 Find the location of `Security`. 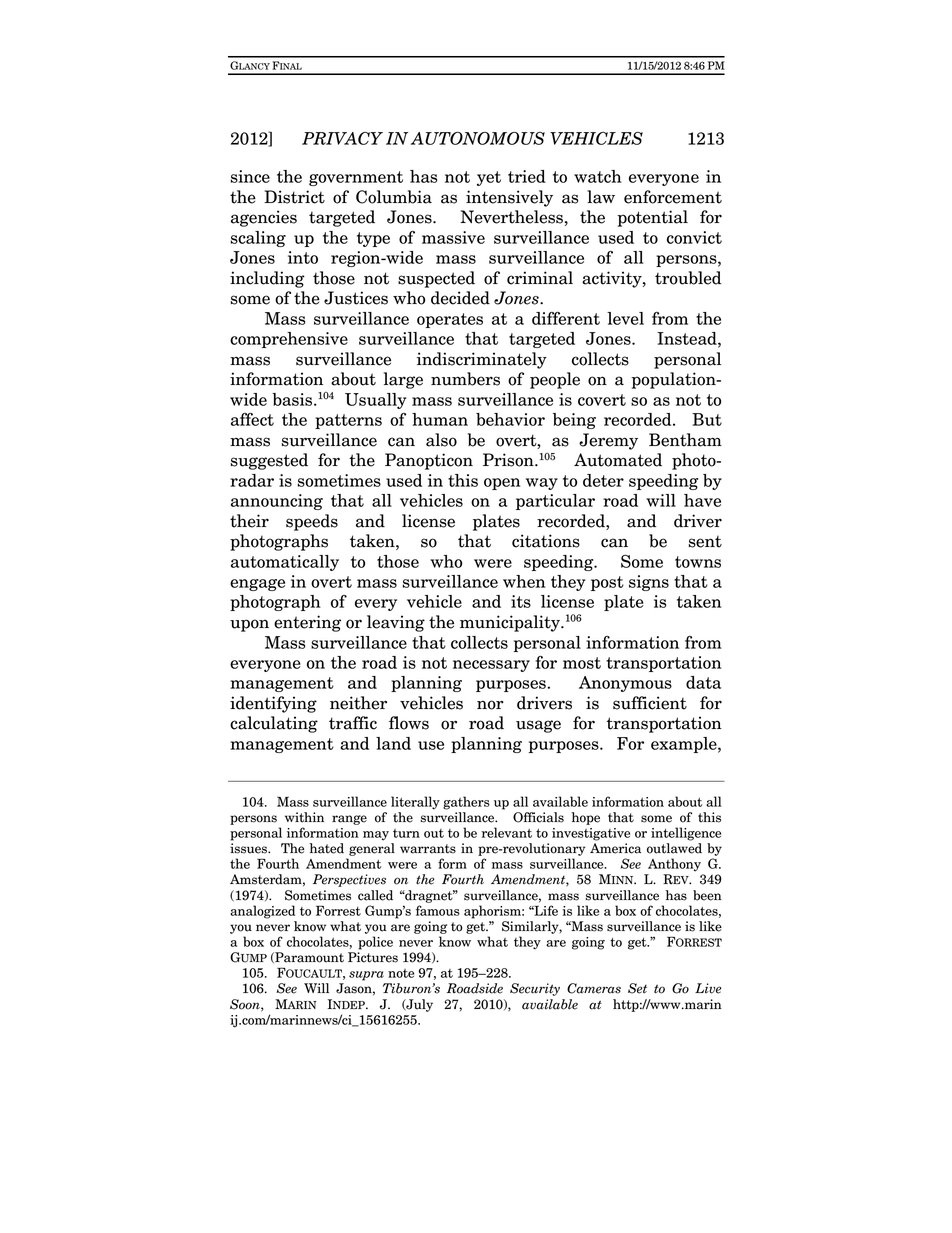

Security is located at coordinates (535, 989).
